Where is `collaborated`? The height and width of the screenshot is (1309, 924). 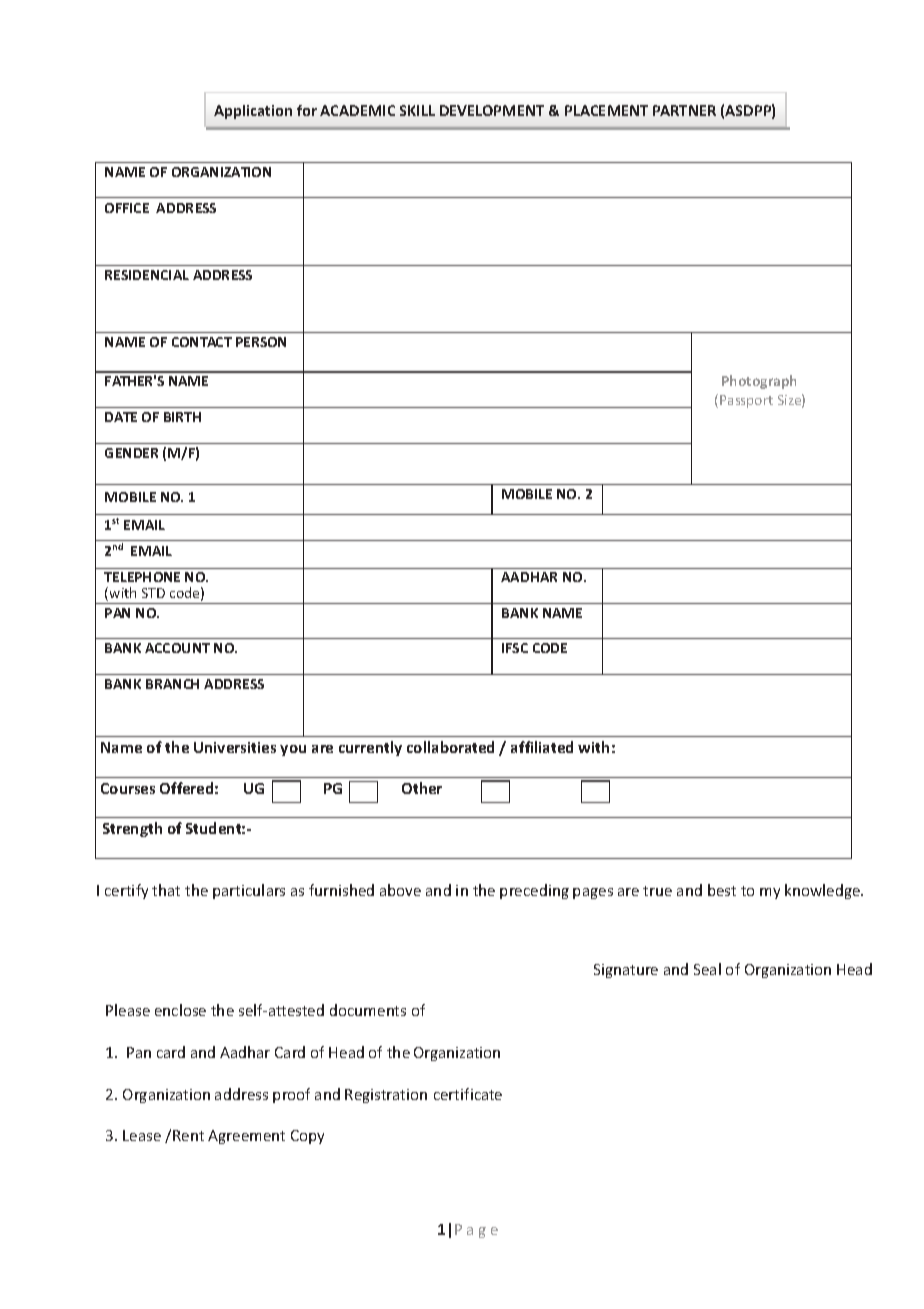
collaborated is located at coordinates (450, 747).
